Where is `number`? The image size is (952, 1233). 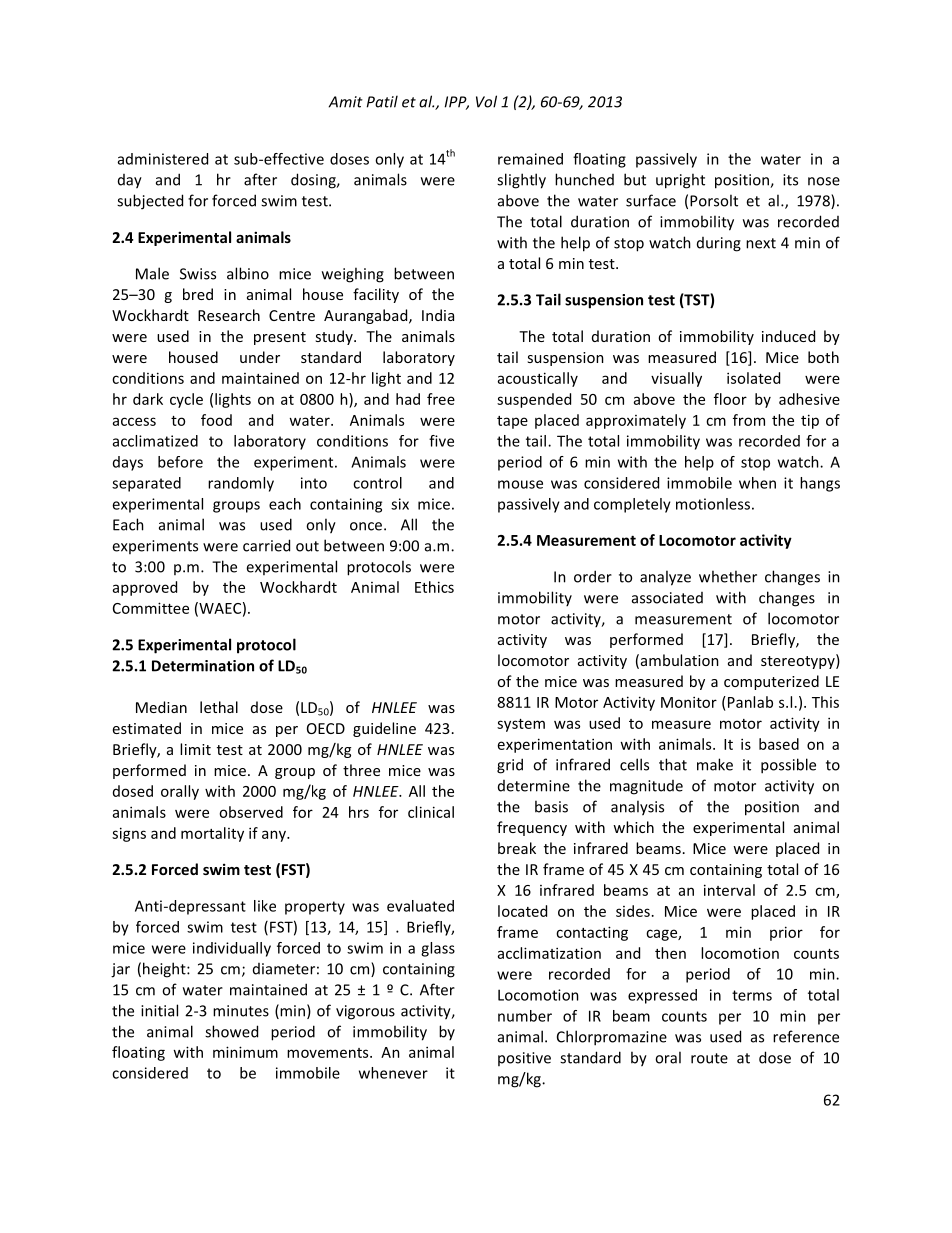 number is located at coordinates (525, 1016).
